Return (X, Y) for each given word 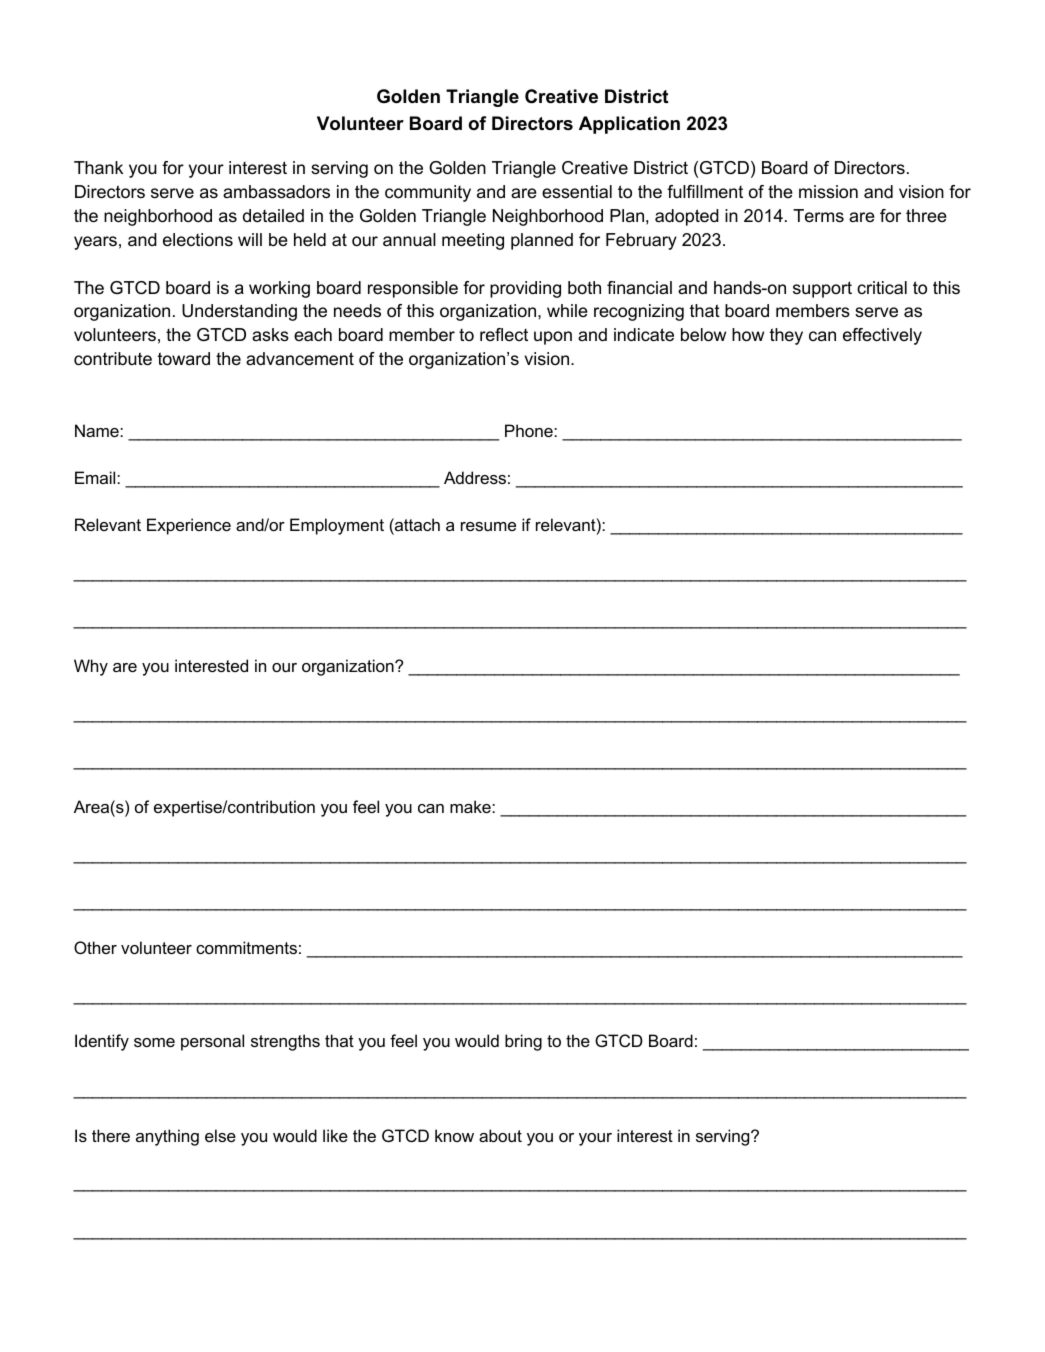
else (220, 1135)
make (471, 806)
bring (523, 1042)
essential (577, 192)
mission (828, 192)
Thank (98, 168)
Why (91, 667)
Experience (189, 526)
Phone (530, 430)
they (786, 336)
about (500, 1135)
